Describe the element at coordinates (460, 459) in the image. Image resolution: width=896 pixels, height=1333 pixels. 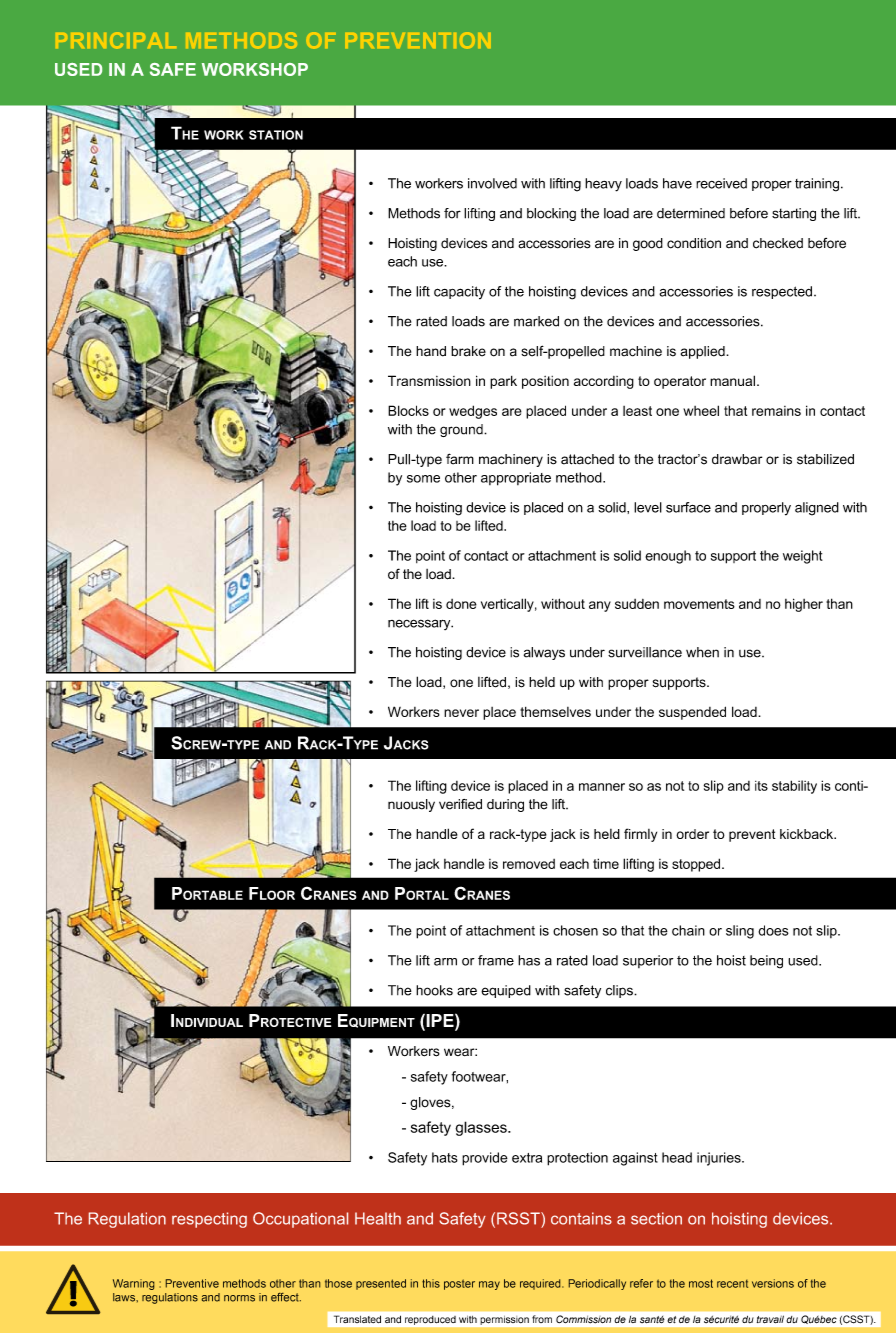
I see `farm` at that location.
